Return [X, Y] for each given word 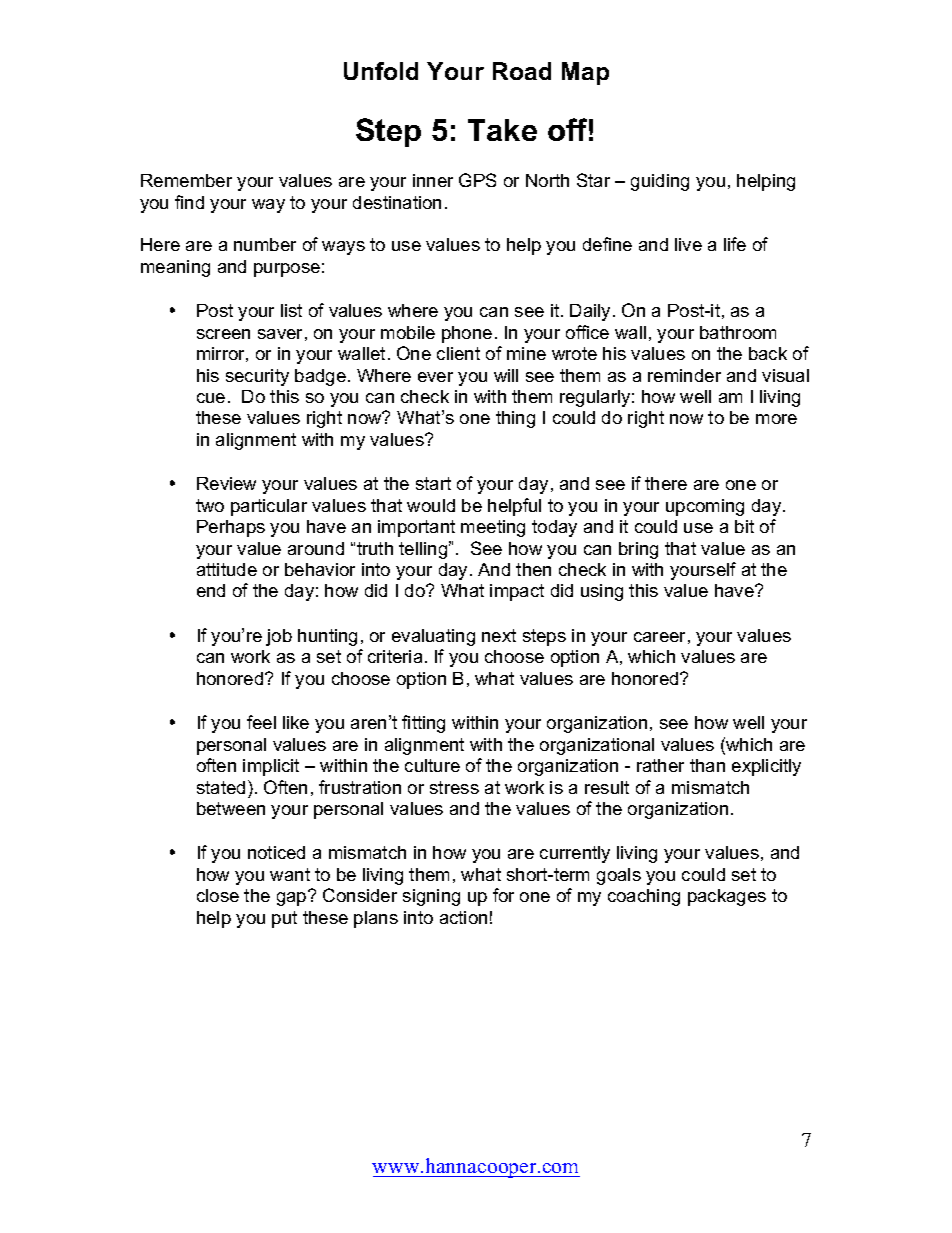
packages [727, 897]
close [218, 895]
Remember [186, 180]
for [503, 895]
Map [585, 73]
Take [502, 130]
